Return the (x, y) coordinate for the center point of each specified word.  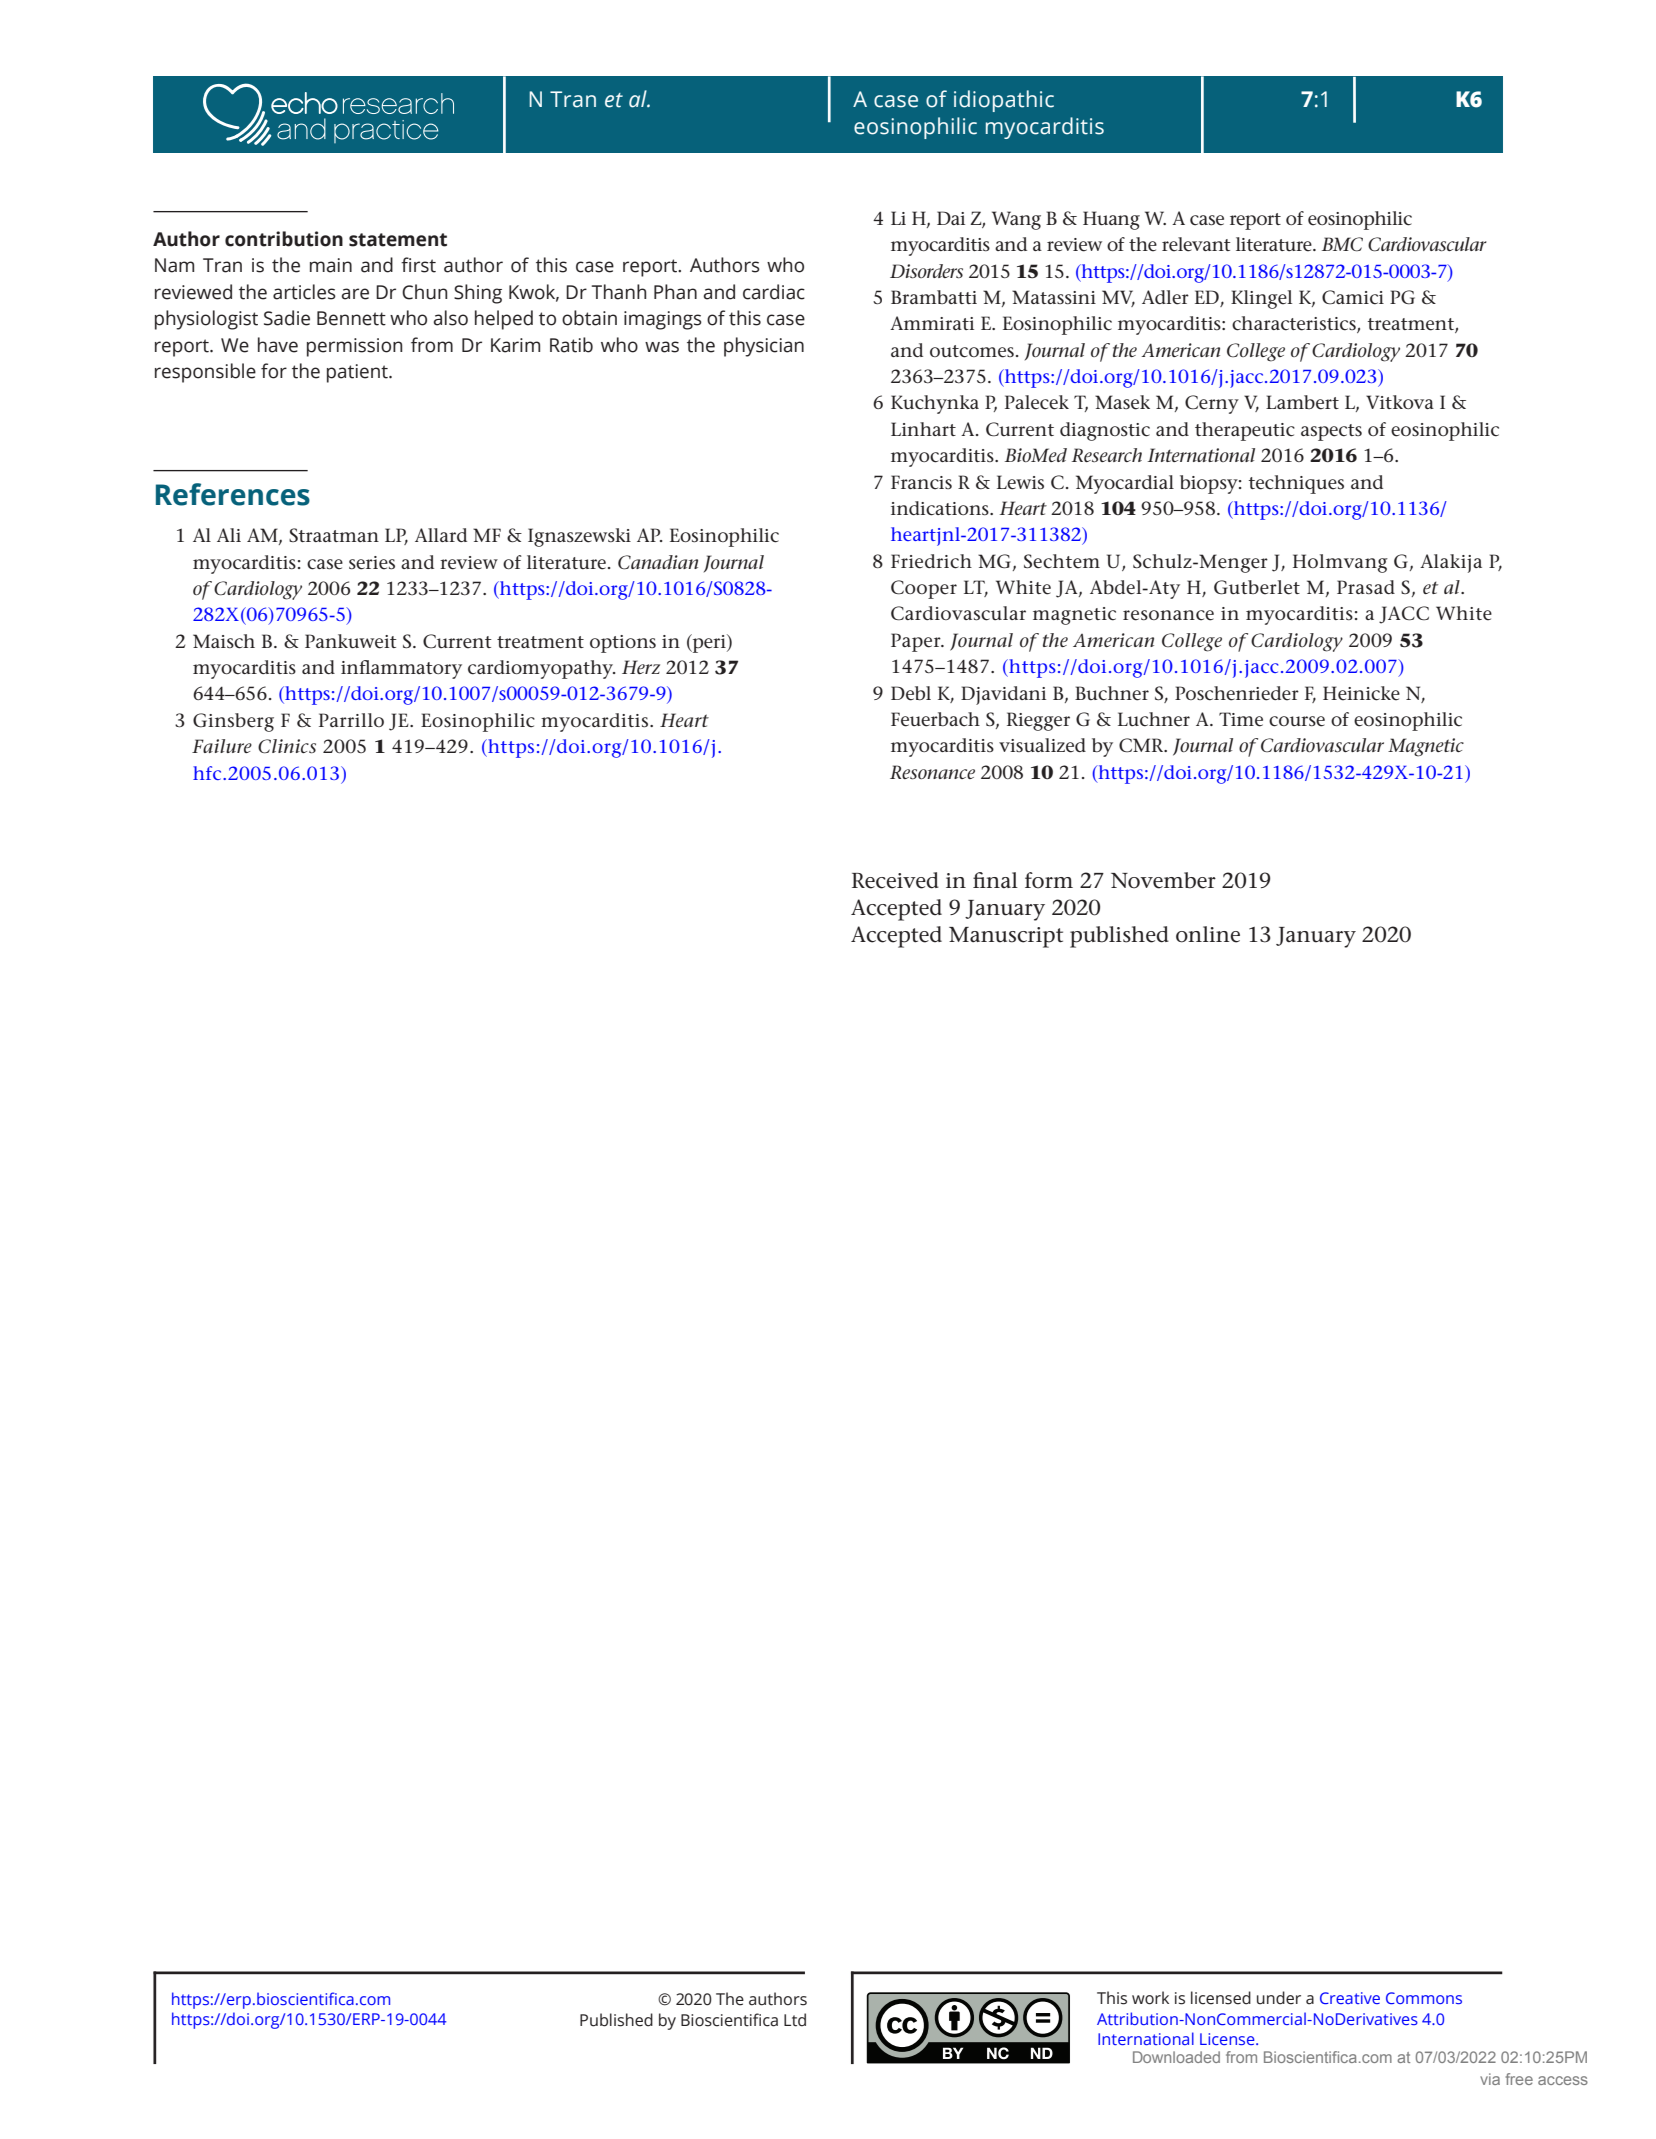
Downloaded (1176, 2057)
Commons (1424, 1998)
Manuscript (1006, 937)
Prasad (1366, 587)
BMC (1342, 244)
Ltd (795, 2020)
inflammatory (401, 669)
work (1150, 1998)
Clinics (287, 746)
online (1208, 934)
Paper (917, 642)
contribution (284, 239)
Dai (951, 218)
